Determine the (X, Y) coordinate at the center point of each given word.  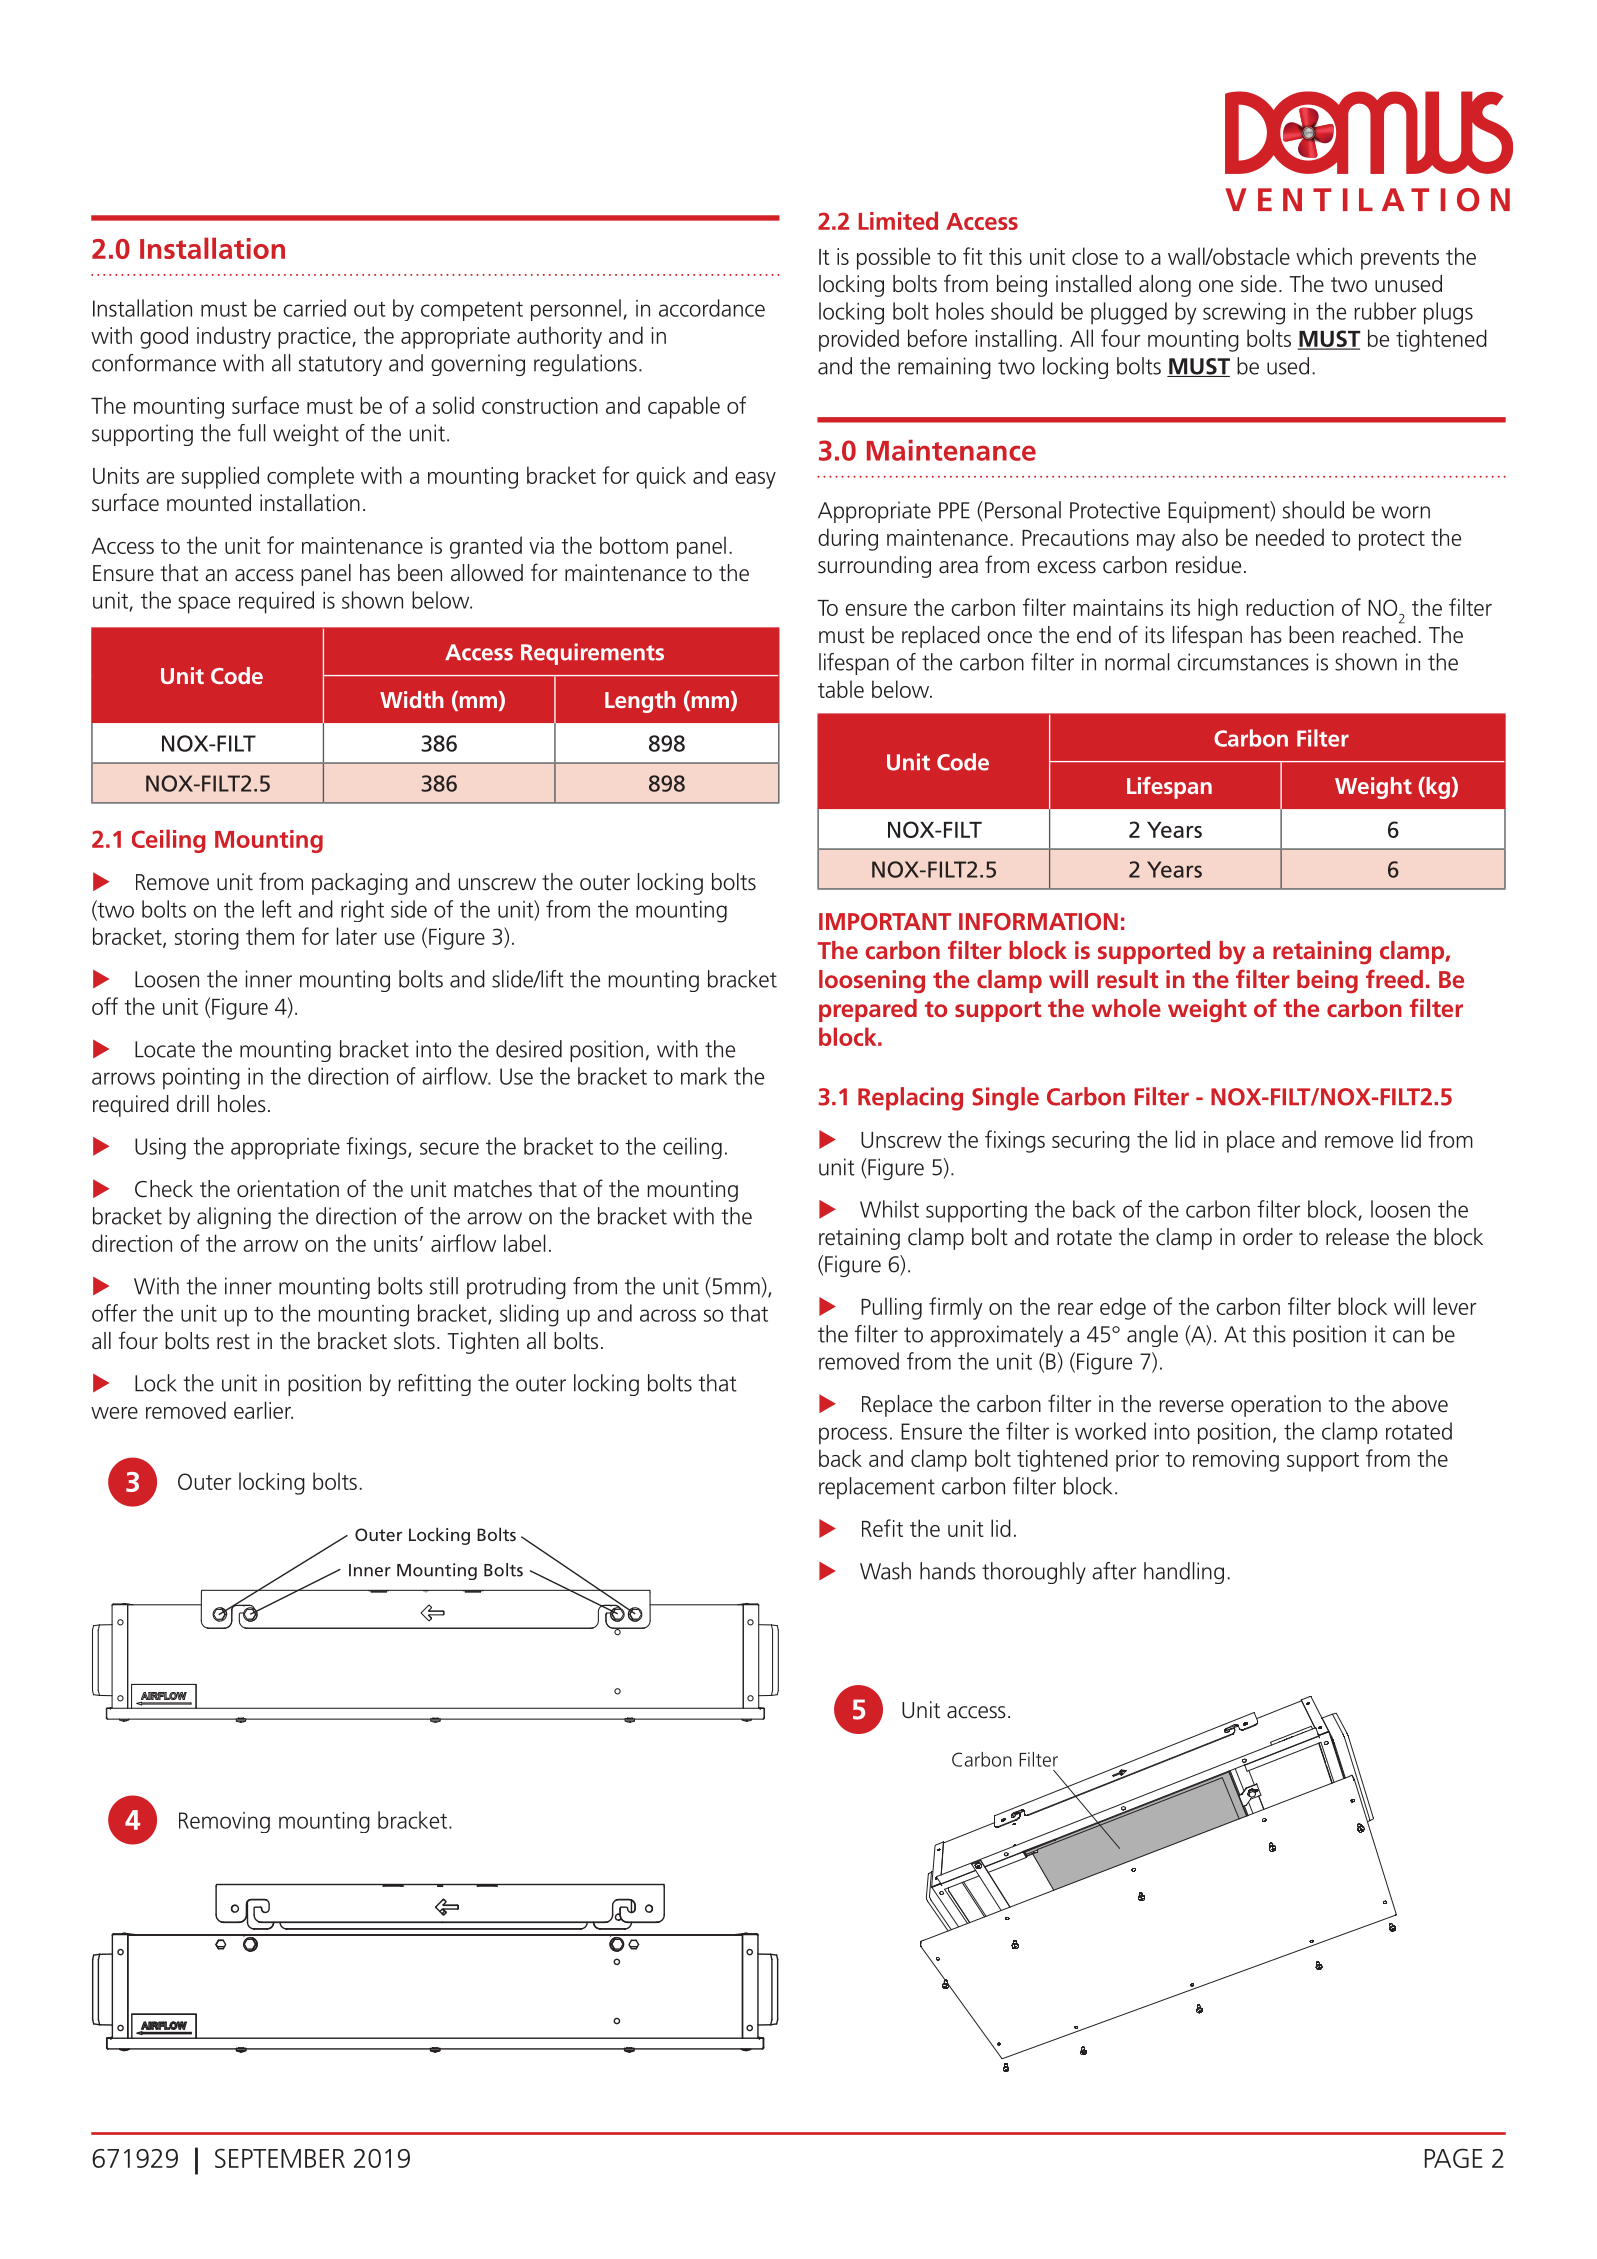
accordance (712, 308)
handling (1184, 1573)
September (280, 2158)
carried (314, 308)
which (1324, 256)
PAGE (1454, 2158)
